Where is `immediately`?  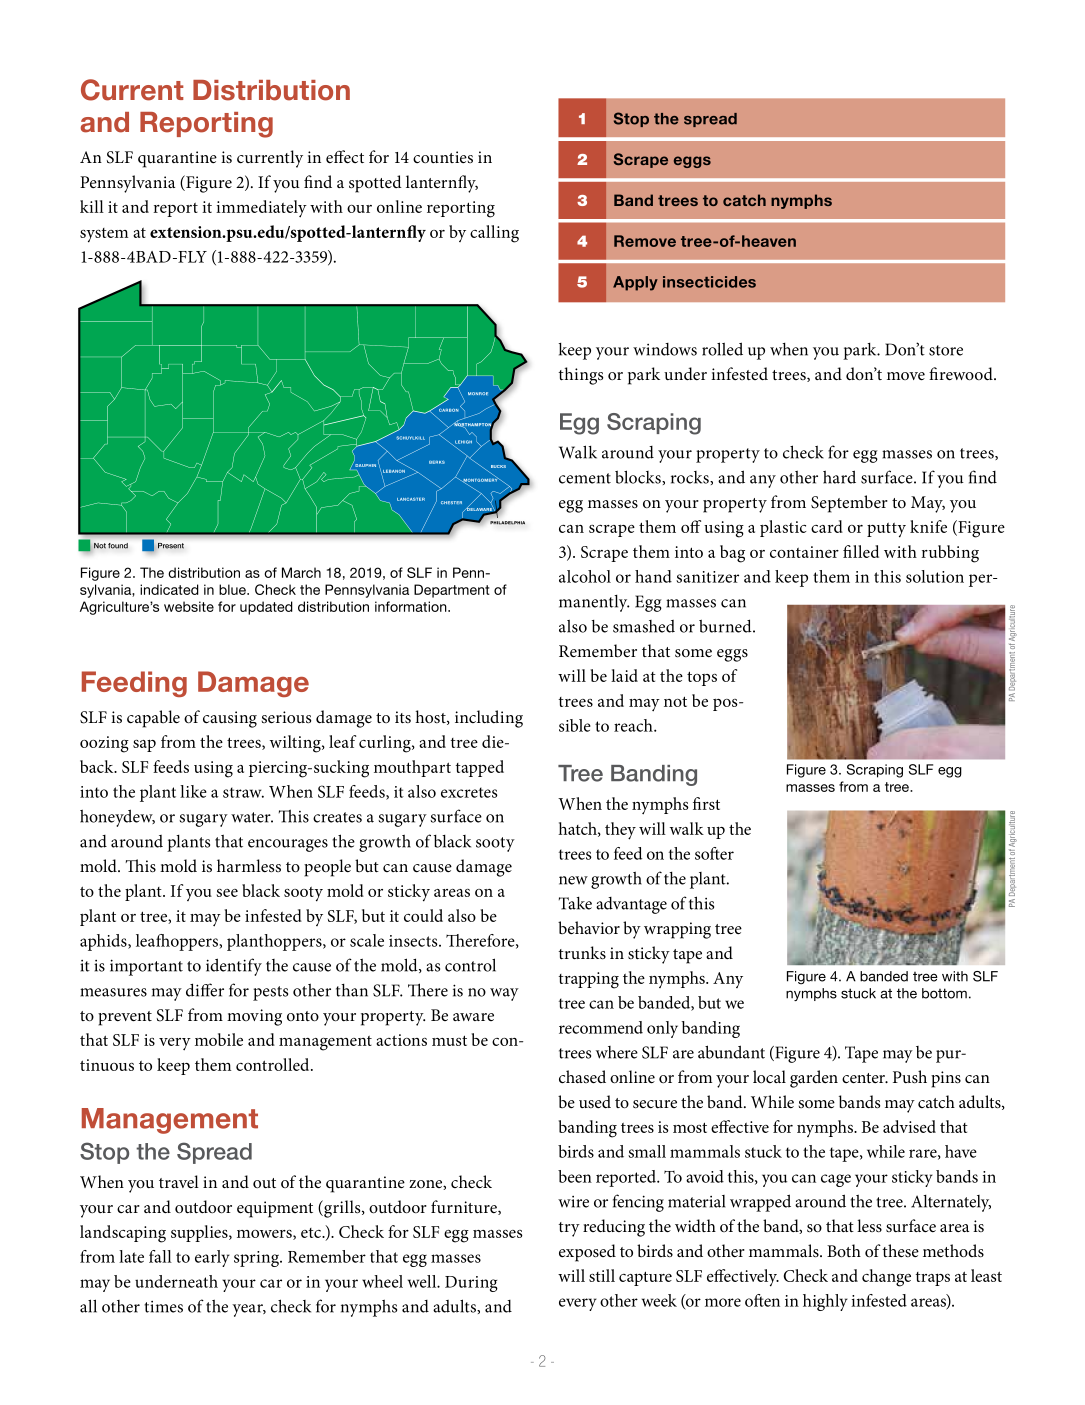 immediately is located at coordinates (261, 209).
